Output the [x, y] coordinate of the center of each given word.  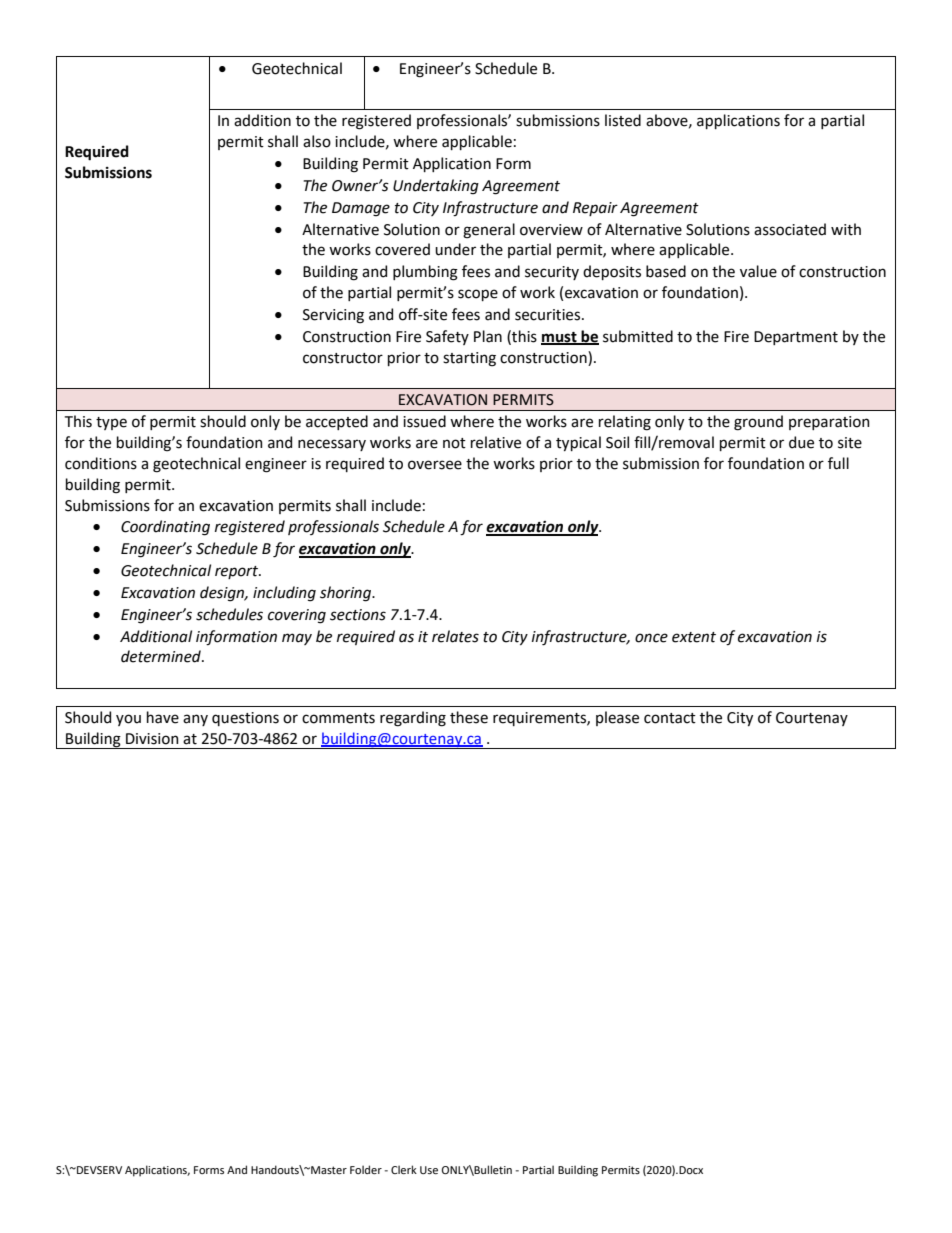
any [195, 720]
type [111, 423]
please [617, 718]
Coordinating [165, 528]
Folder [366, 1169]
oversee [435, 465]
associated [790, 229]
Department [796, 338]
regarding [413, 719]
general [489, 231]
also [317, 141]
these [469, 717]
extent [694, 637]
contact [670, 718]
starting [469, 359]
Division [152, 739]
